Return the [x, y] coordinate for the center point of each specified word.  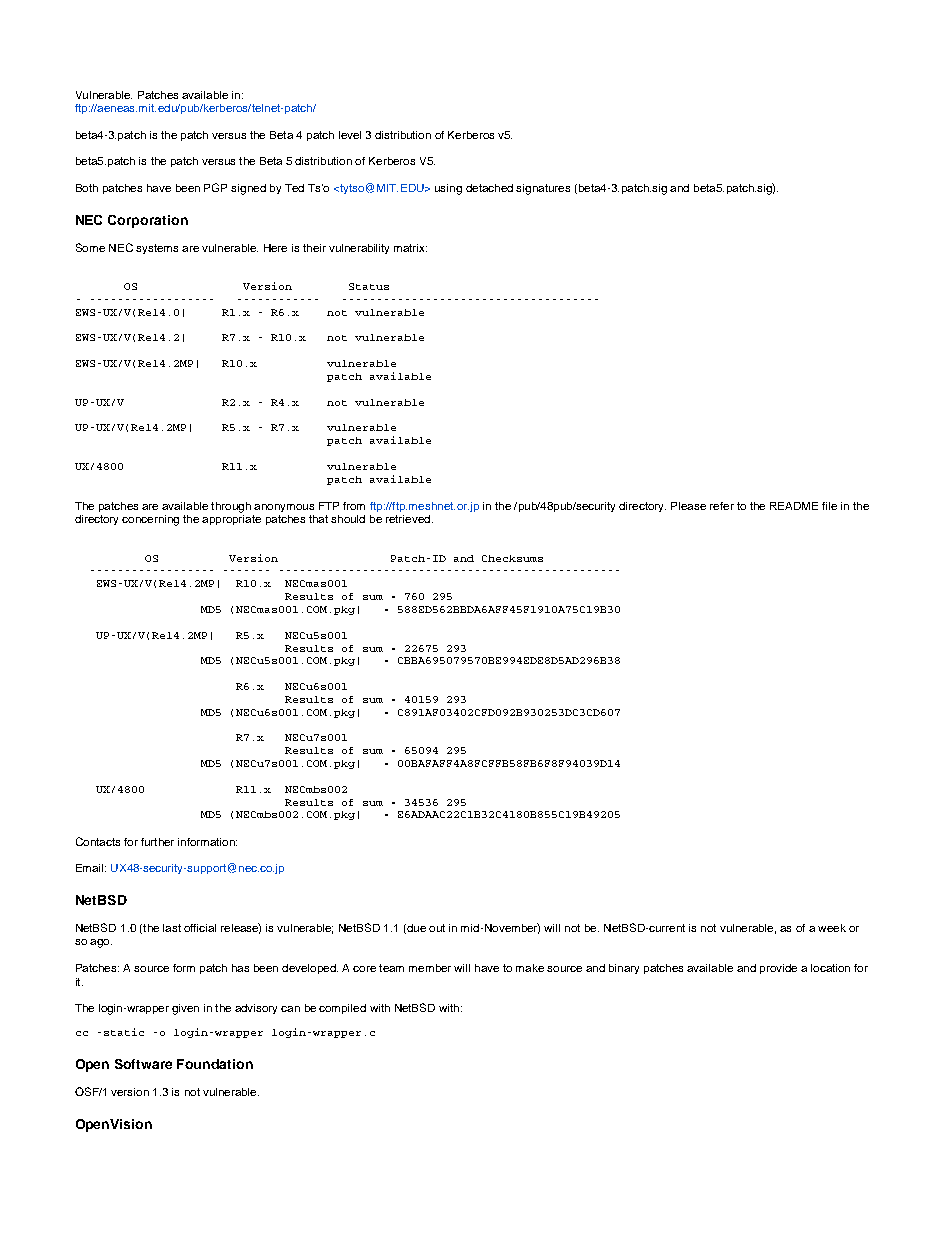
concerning [150, 520]
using [448, 189]
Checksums [512, 558]
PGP [215, 187]
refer [722, 506]
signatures [543, 189]
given [185, 1009]
